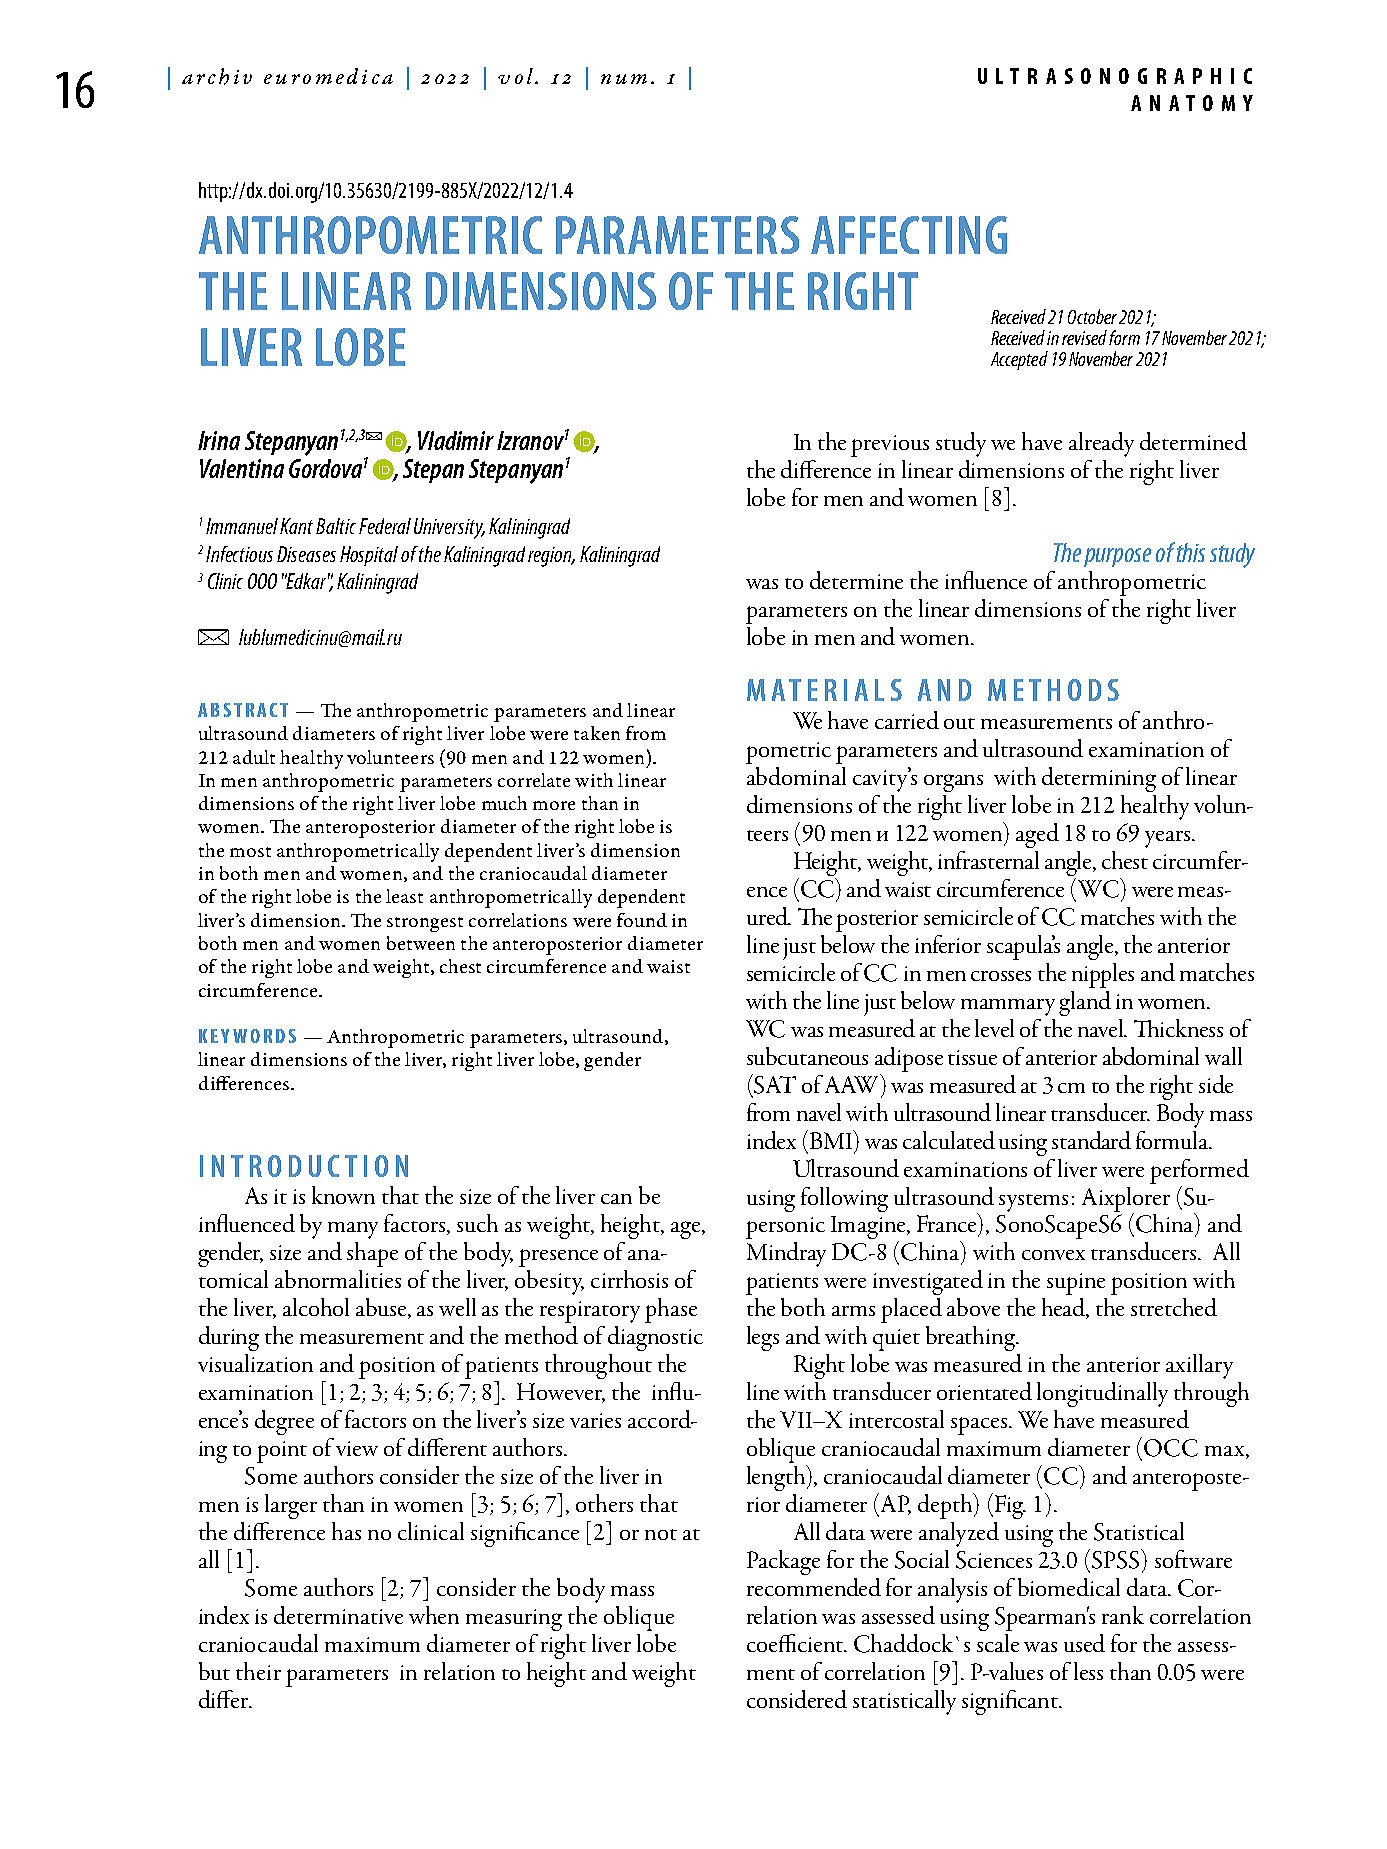  I want to click on nipples, so click(1103, 975).
